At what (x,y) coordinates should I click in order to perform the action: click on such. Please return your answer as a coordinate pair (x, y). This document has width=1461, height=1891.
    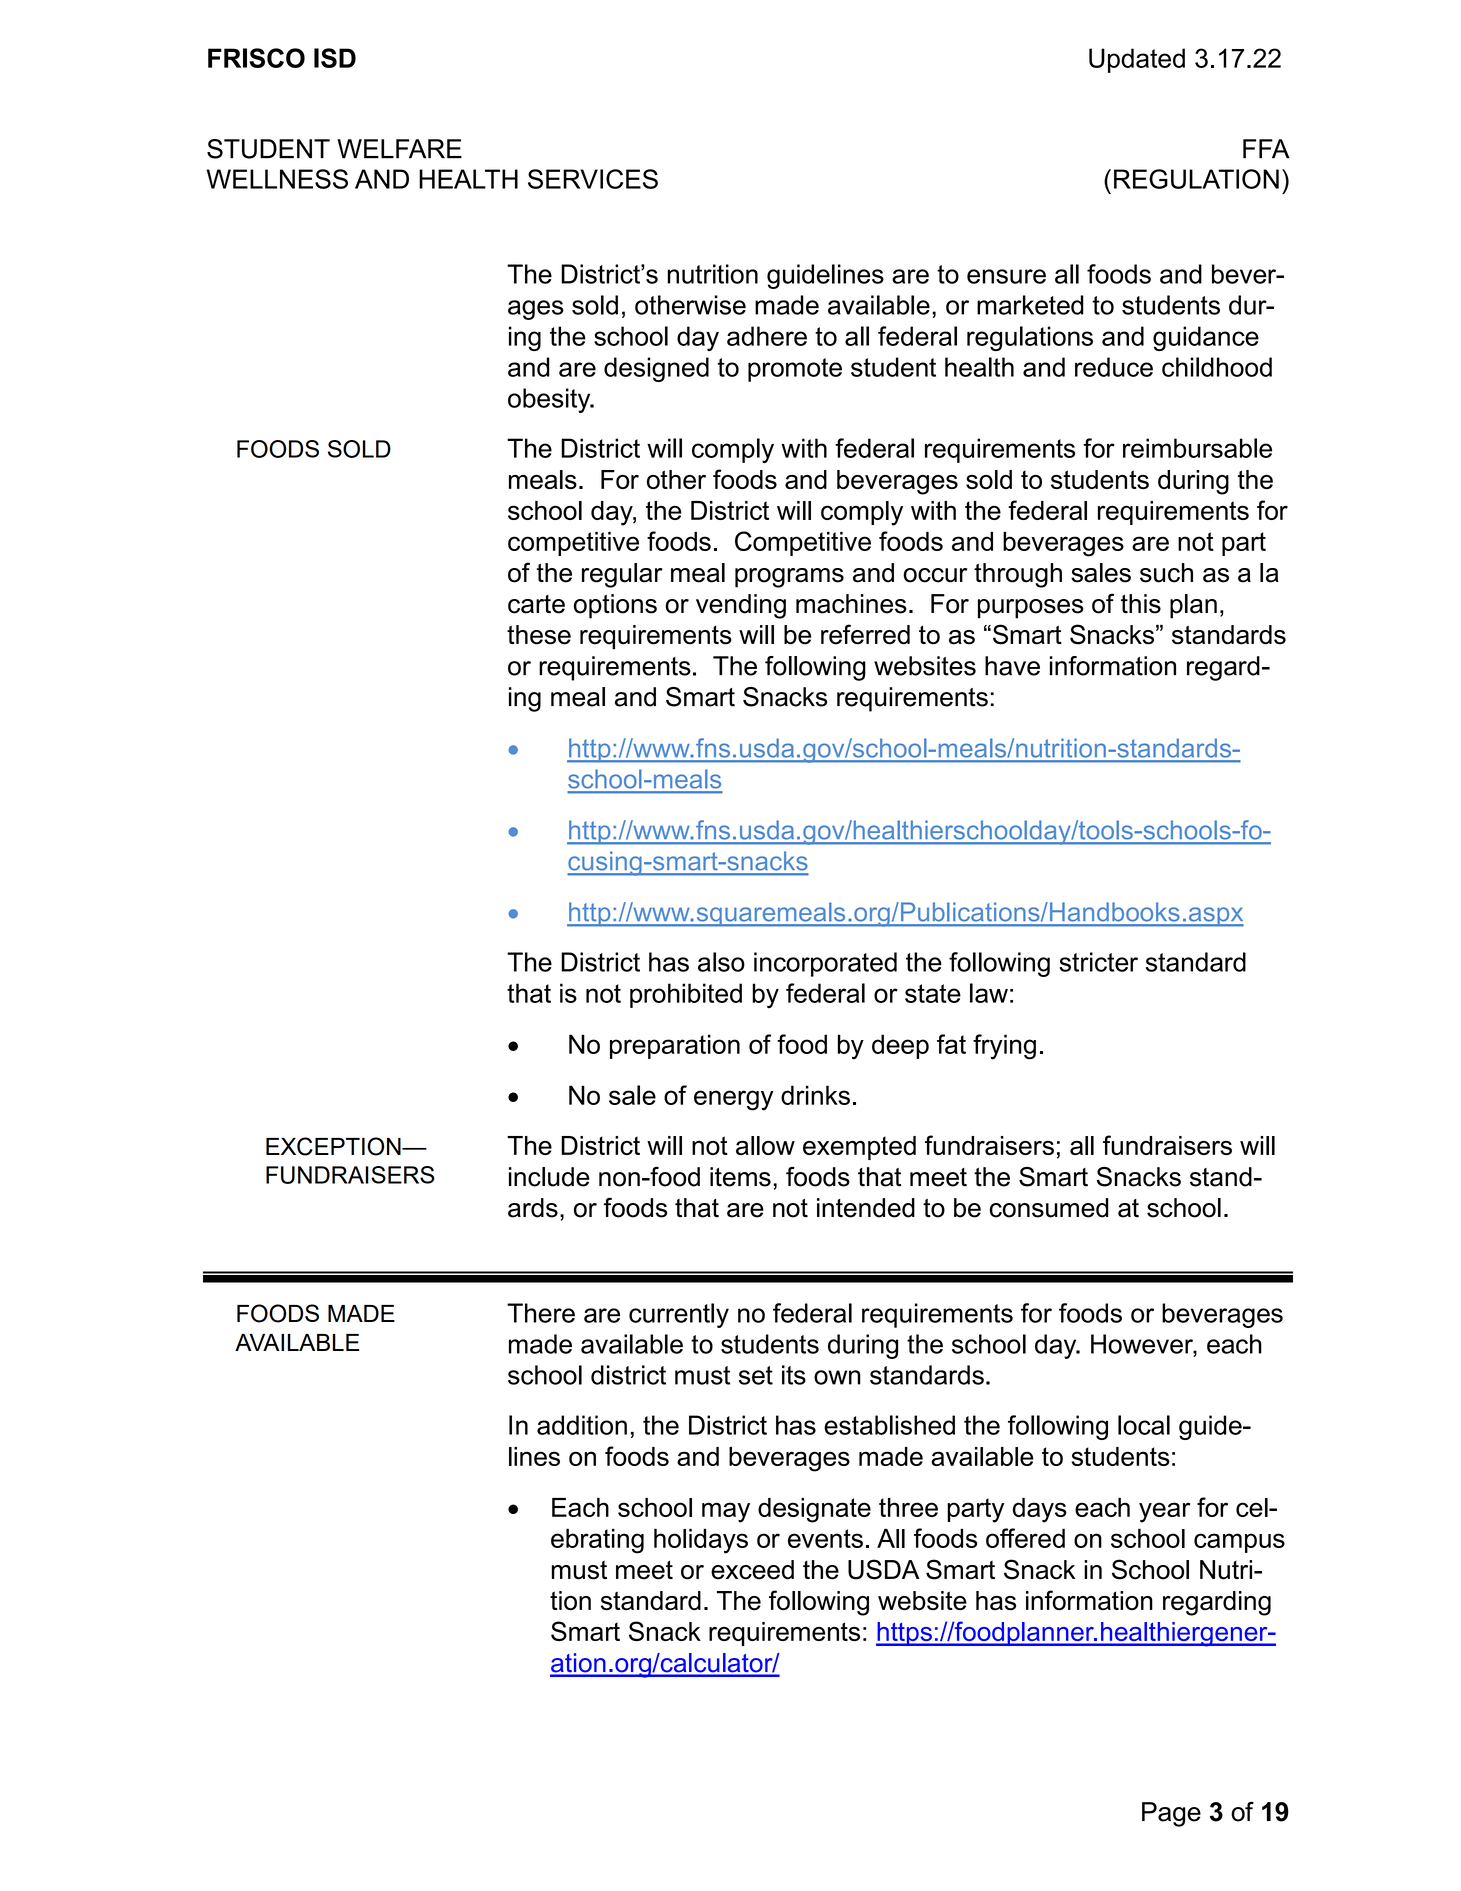
    Looking at the image, I should click on (1166, 573).
